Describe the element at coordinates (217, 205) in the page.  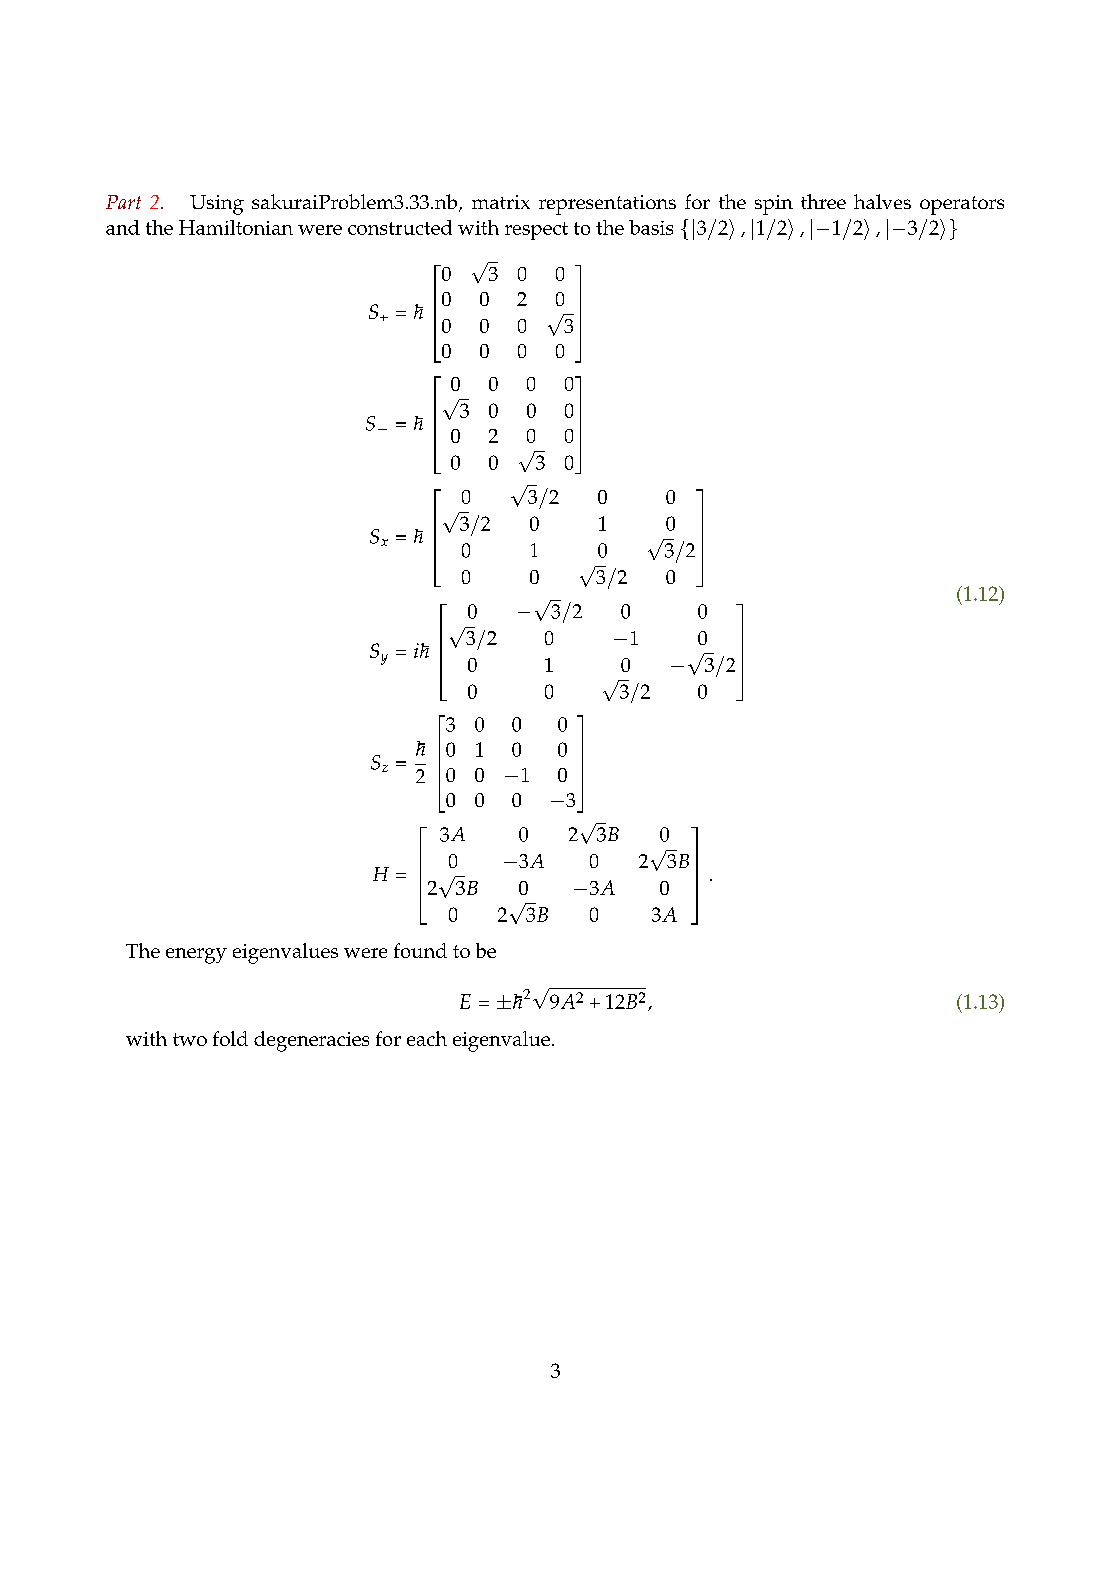
I see `Using` at that location.
